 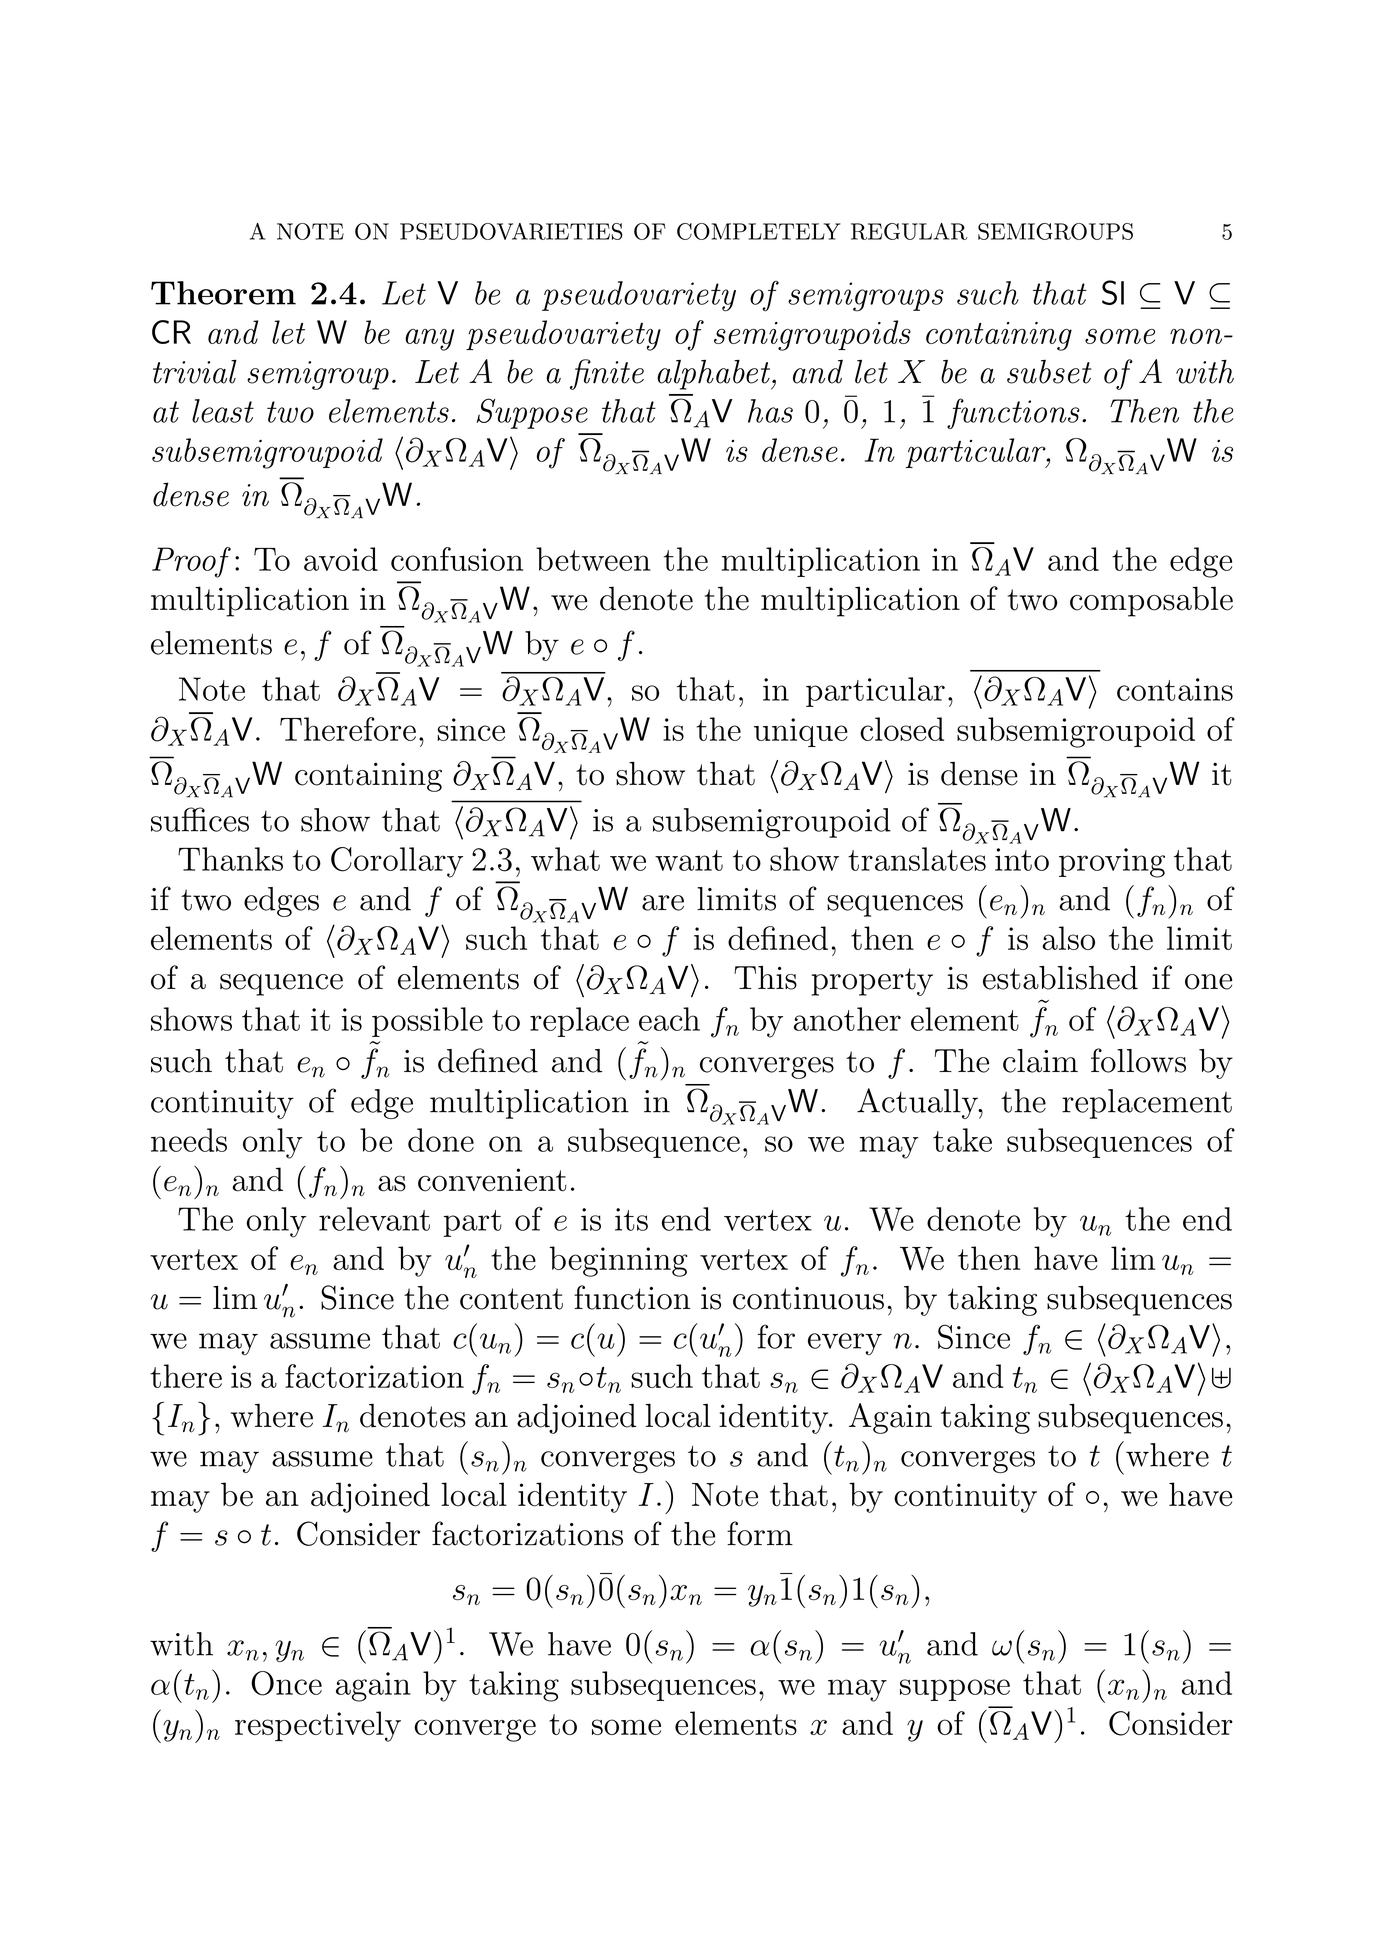 What do you see at coordinates (374, 1219) in the screenshot?
I see `relevant` at bounding box center [374, 1219].
